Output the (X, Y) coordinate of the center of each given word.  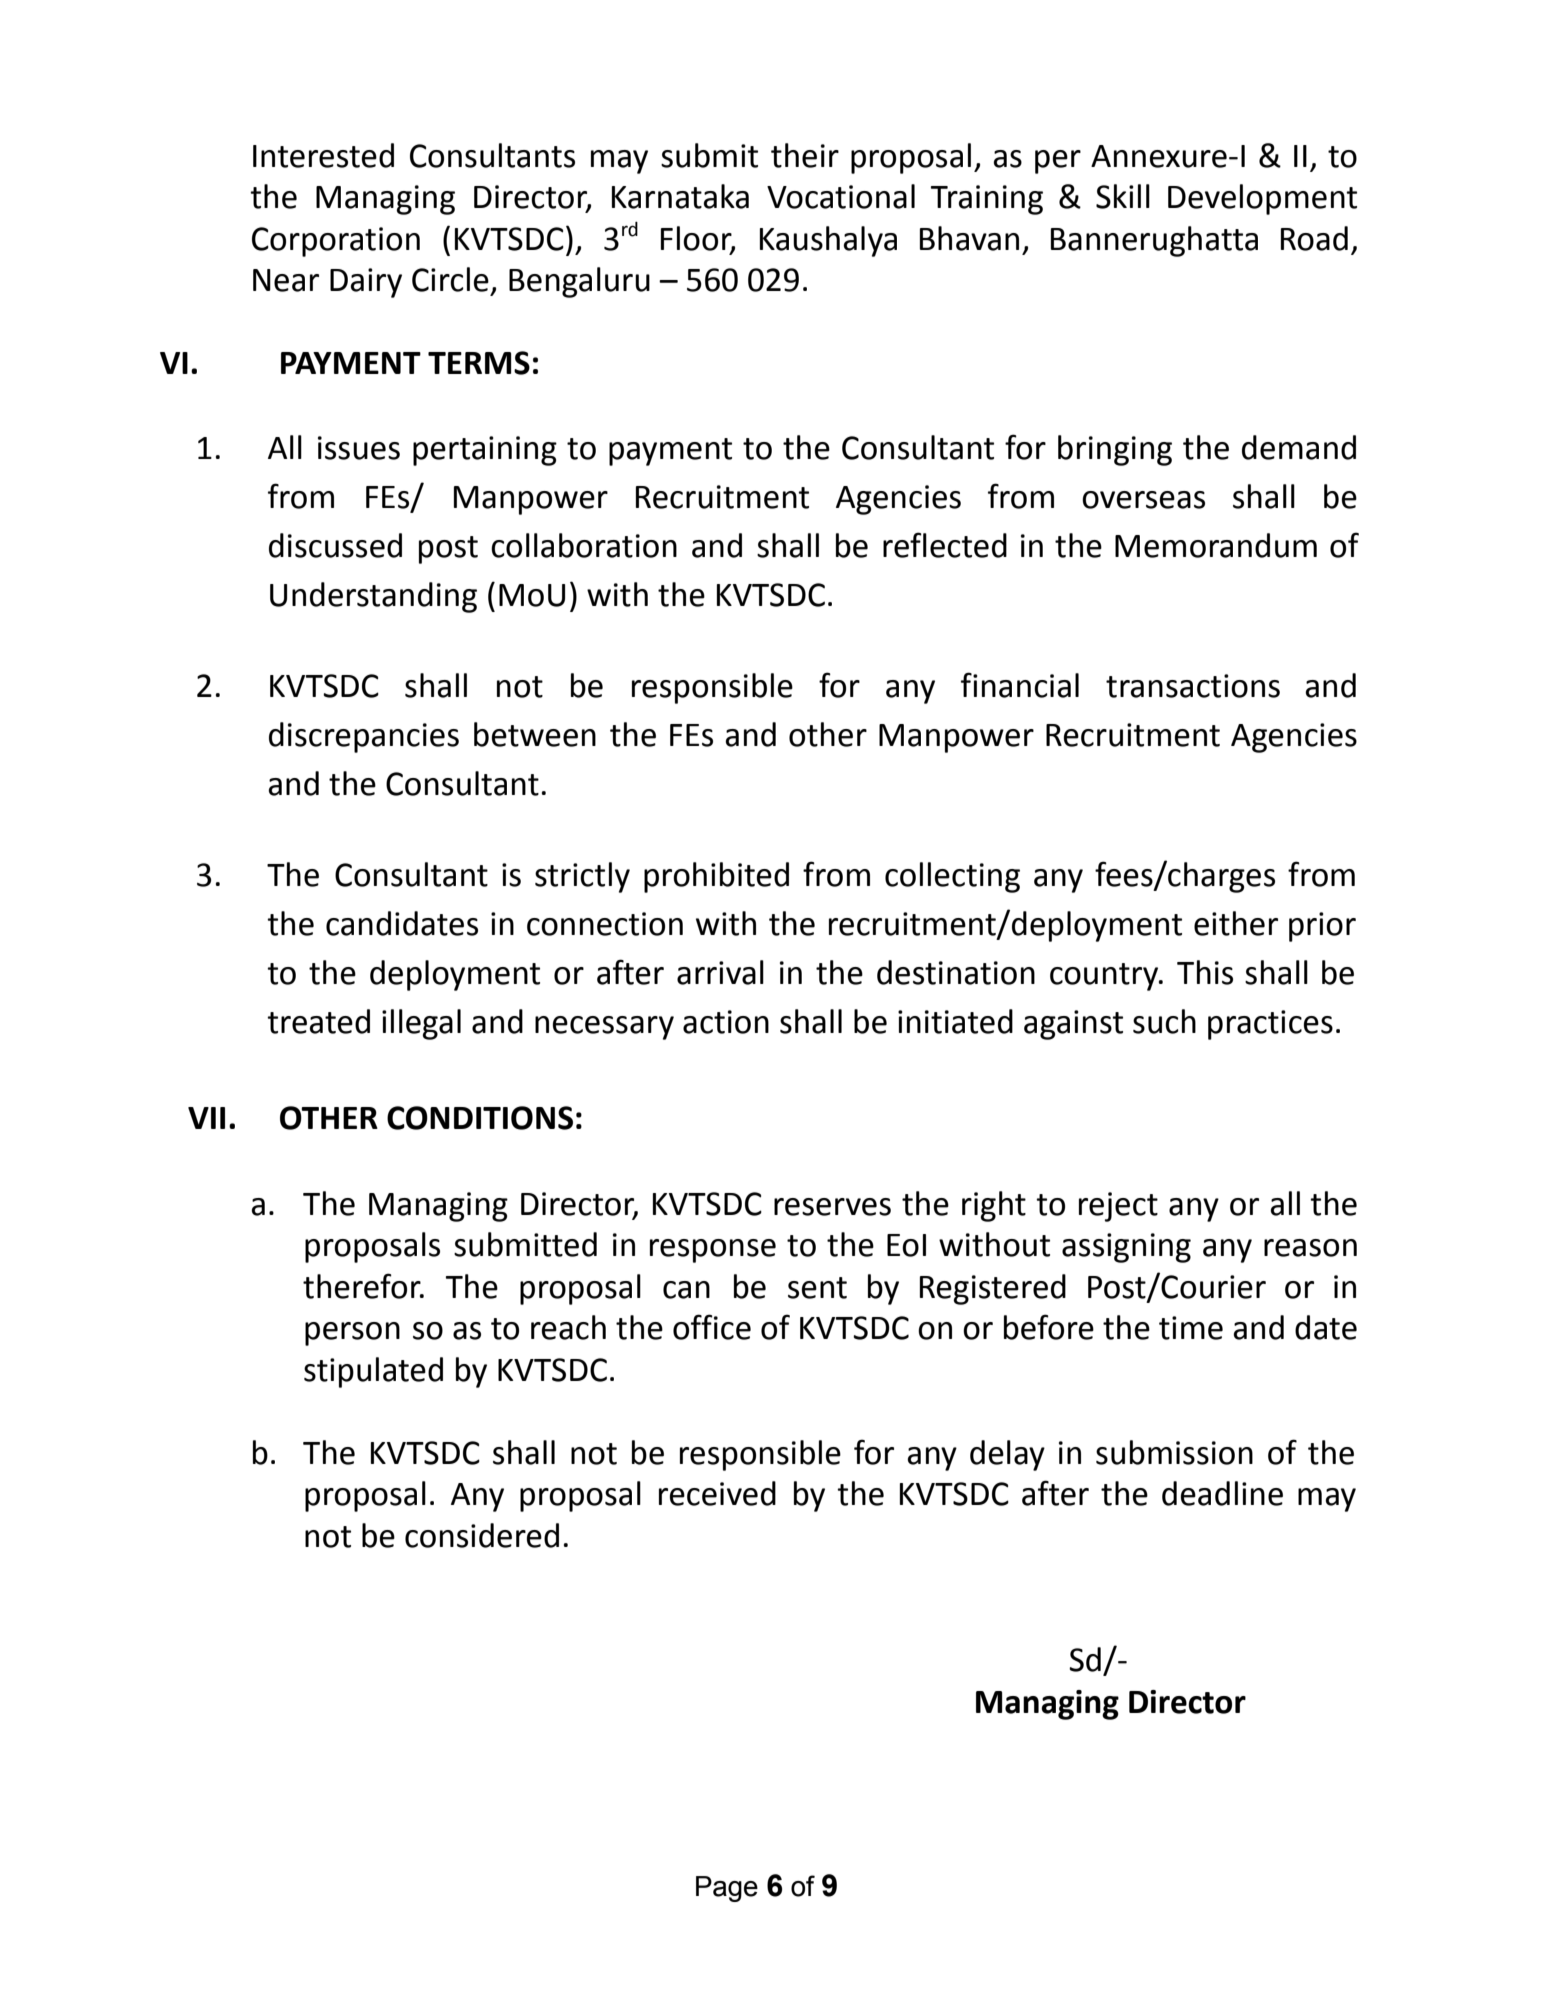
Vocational (841, 196)
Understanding (373, 597)
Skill (1123, 196)
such (1164, 1021)
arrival (720, 972)
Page (727, 1889)
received (717, 1493)
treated (318, 1021)
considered (482, 1535)
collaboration (584, 545)
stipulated (373, 1372)
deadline (1222, 1493)
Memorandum (1216, 545)
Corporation (336, 242)
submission (1174, 1452)
